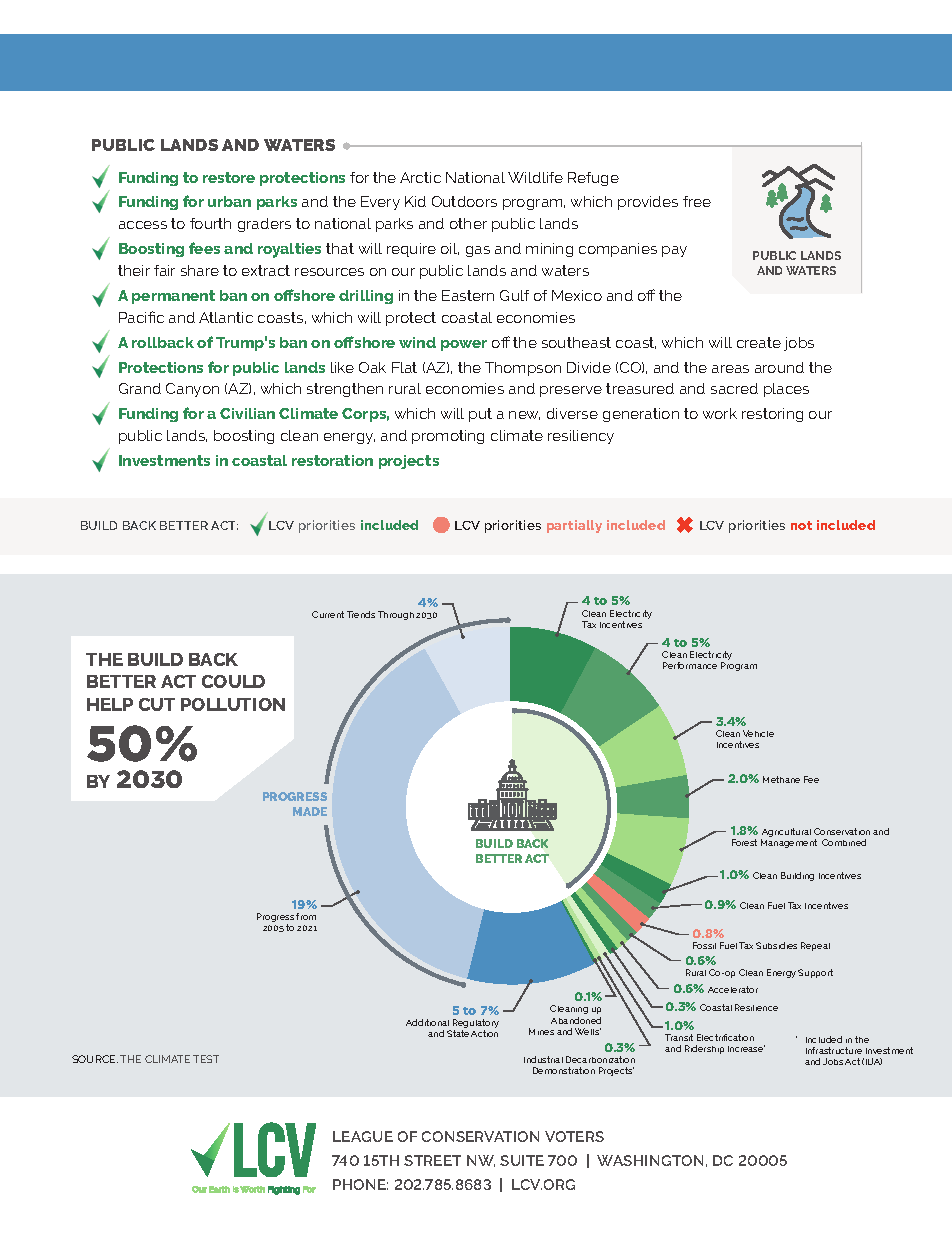 The height and width of the screenshot is (1233, 952). Describe the element at coordinates (206, 1059) in the screenshot. I see `TEST` at that location.
